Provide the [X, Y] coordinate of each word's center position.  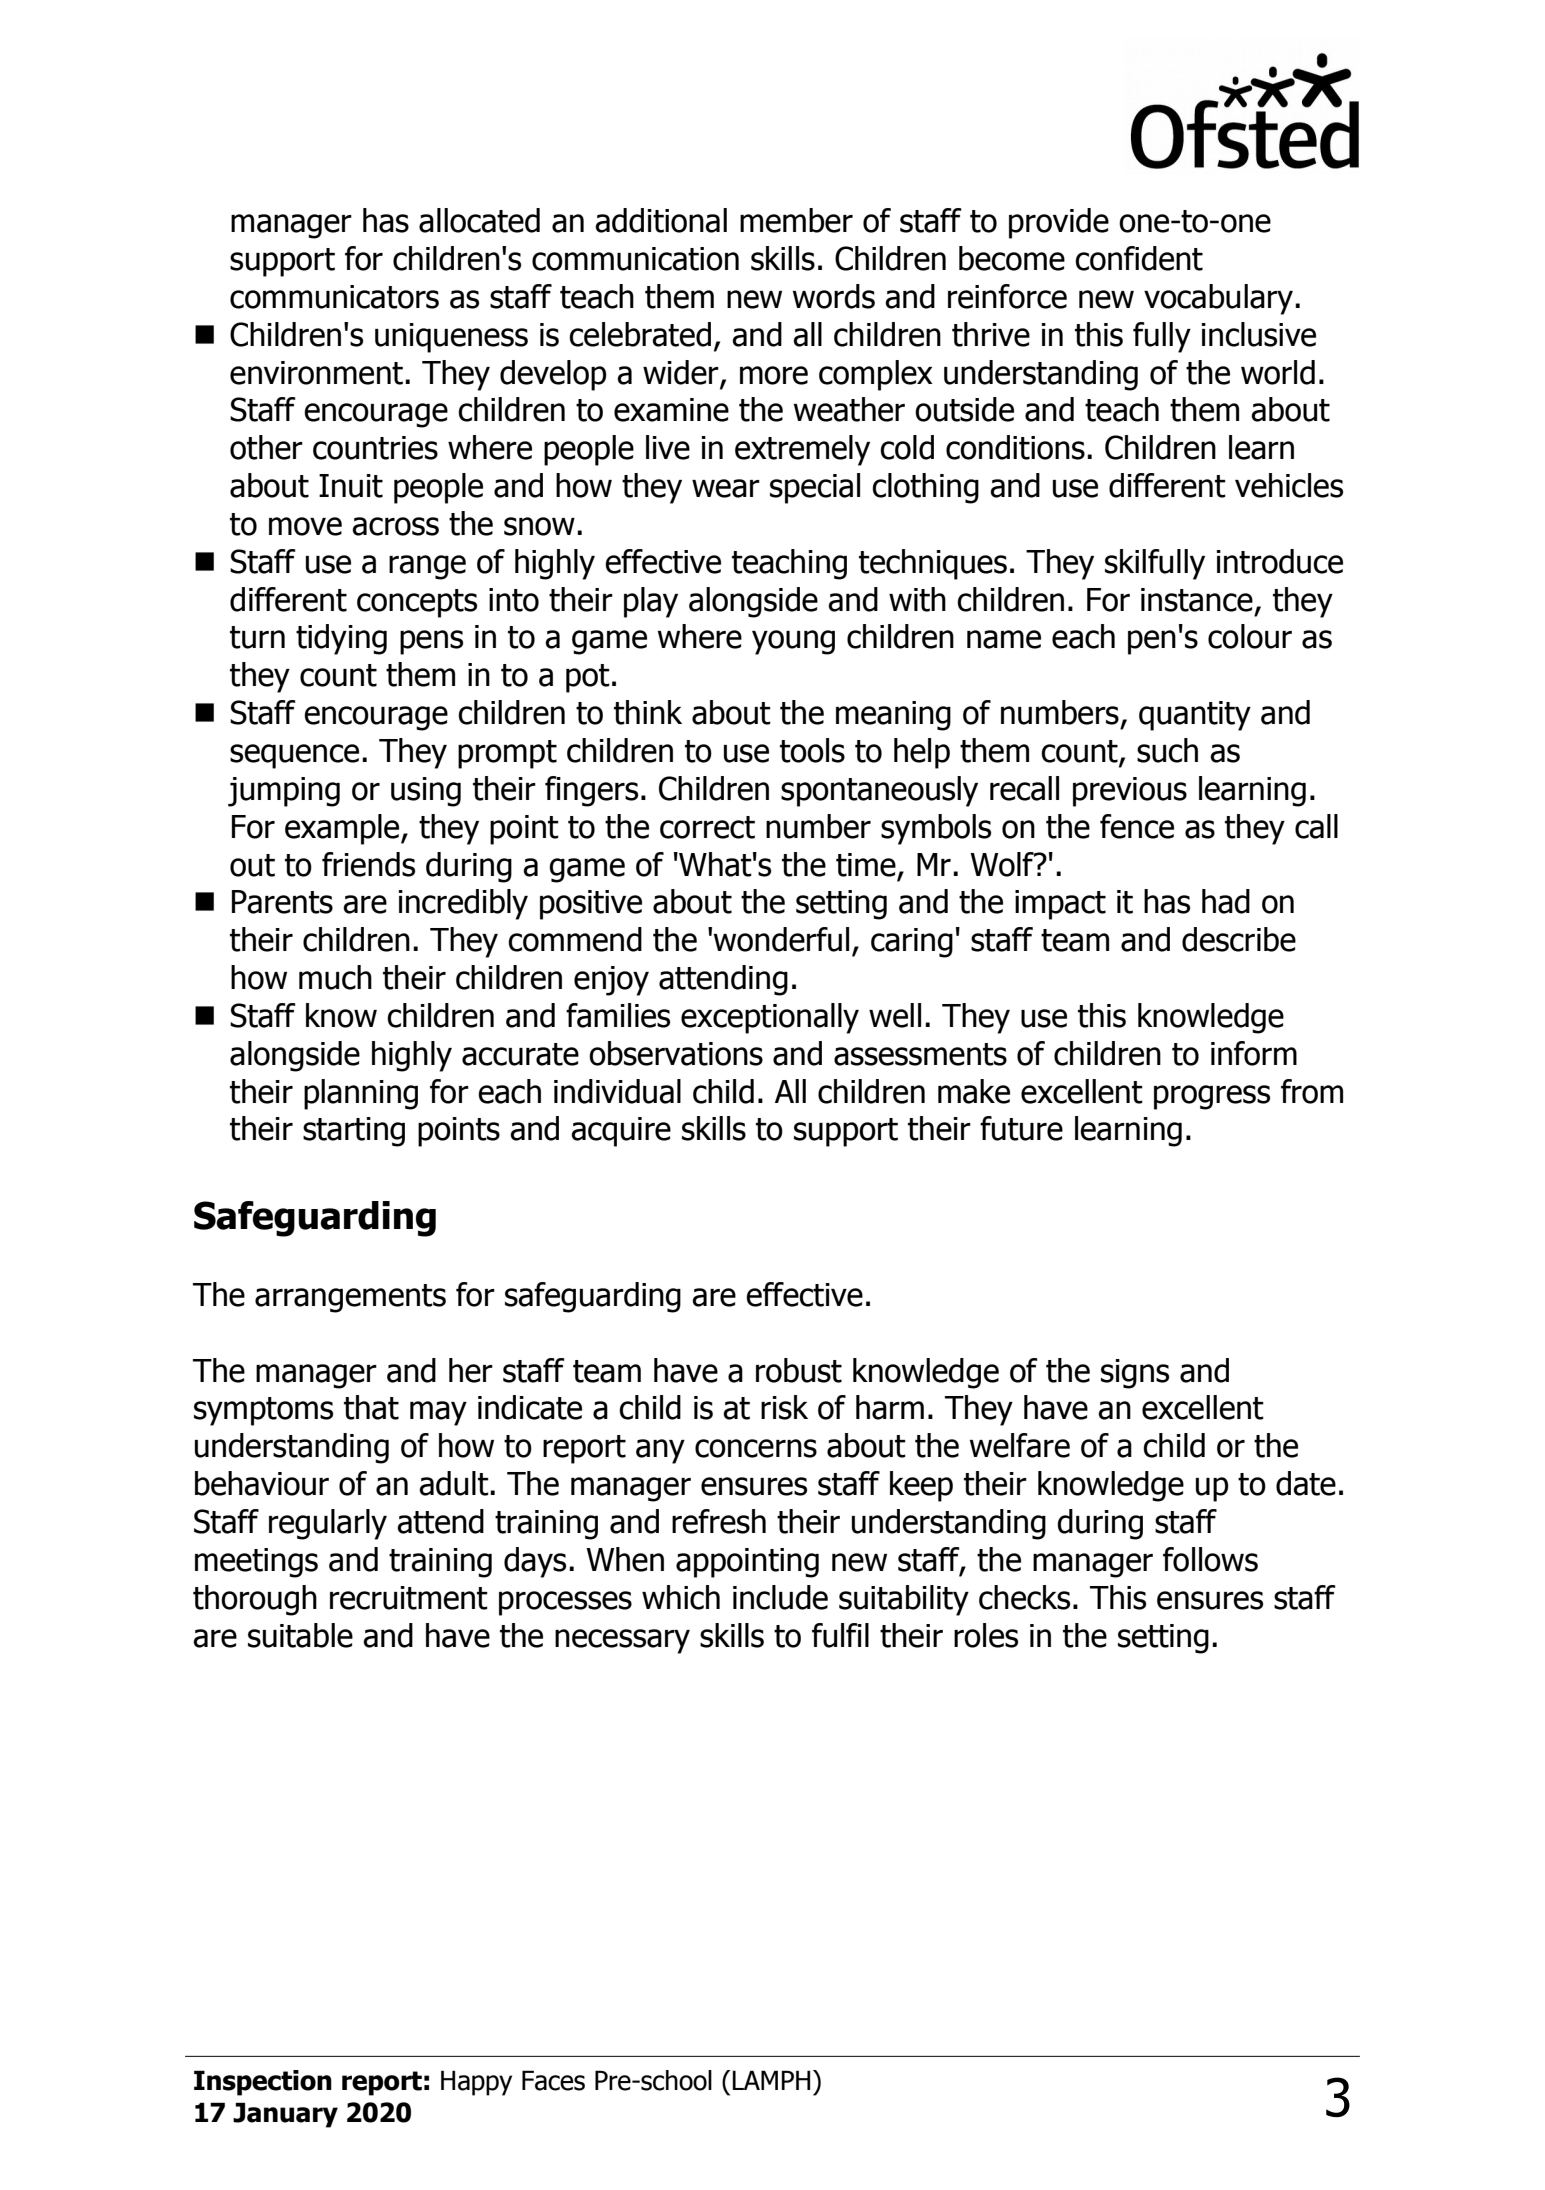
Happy [476, 2083]
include [780, 1597]
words [834, 296]
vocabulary [1218, 299]
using [426, 792]
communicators [334, 297]
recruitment [409, 1598]
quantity [1195, 716]
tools [812, 750]
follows [1210, 1559]
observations [676, 1053]
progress [1212, 1097]
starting [354, 1132]
